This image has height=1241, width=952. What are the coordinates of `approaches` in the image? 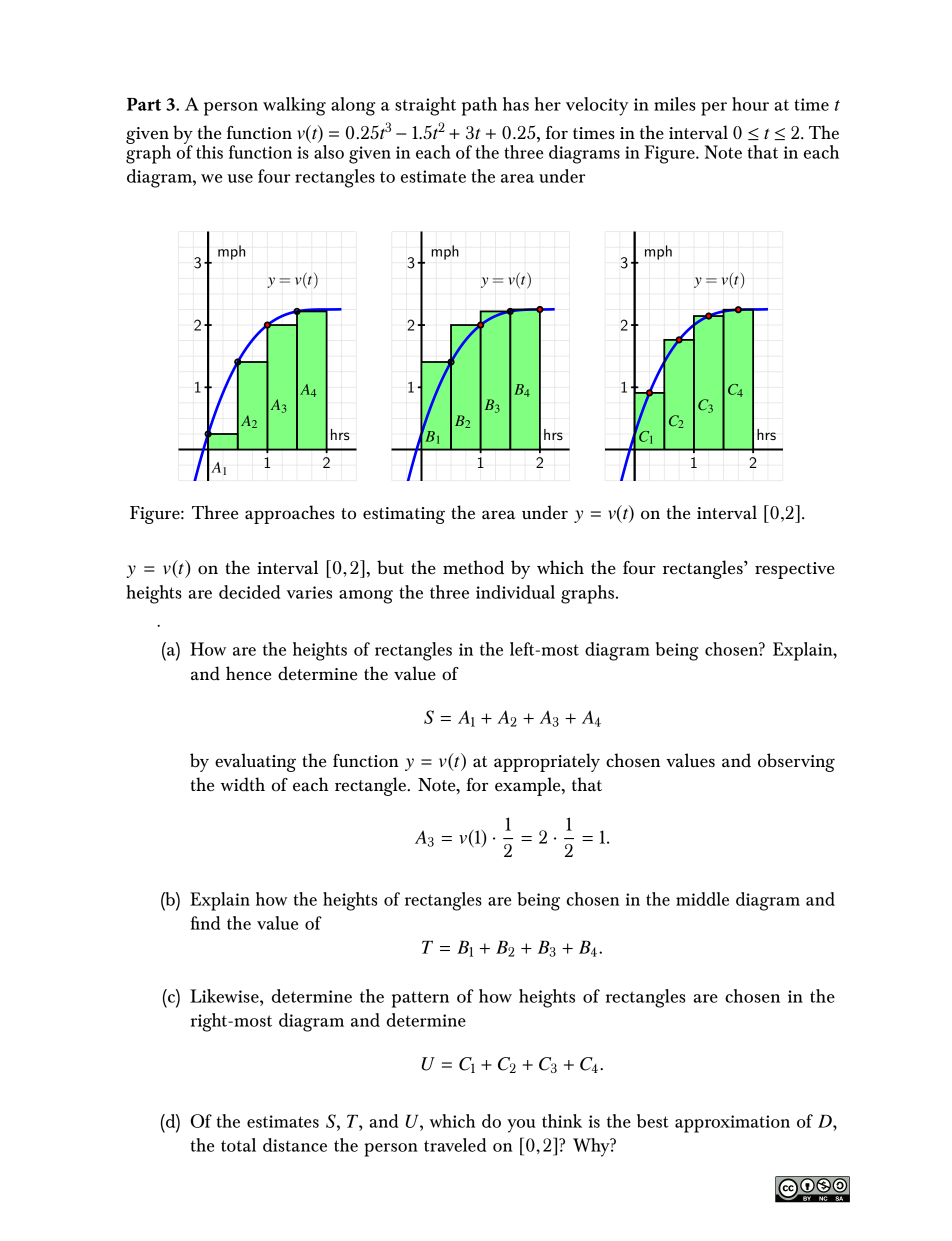 It's located at (290, 514).
